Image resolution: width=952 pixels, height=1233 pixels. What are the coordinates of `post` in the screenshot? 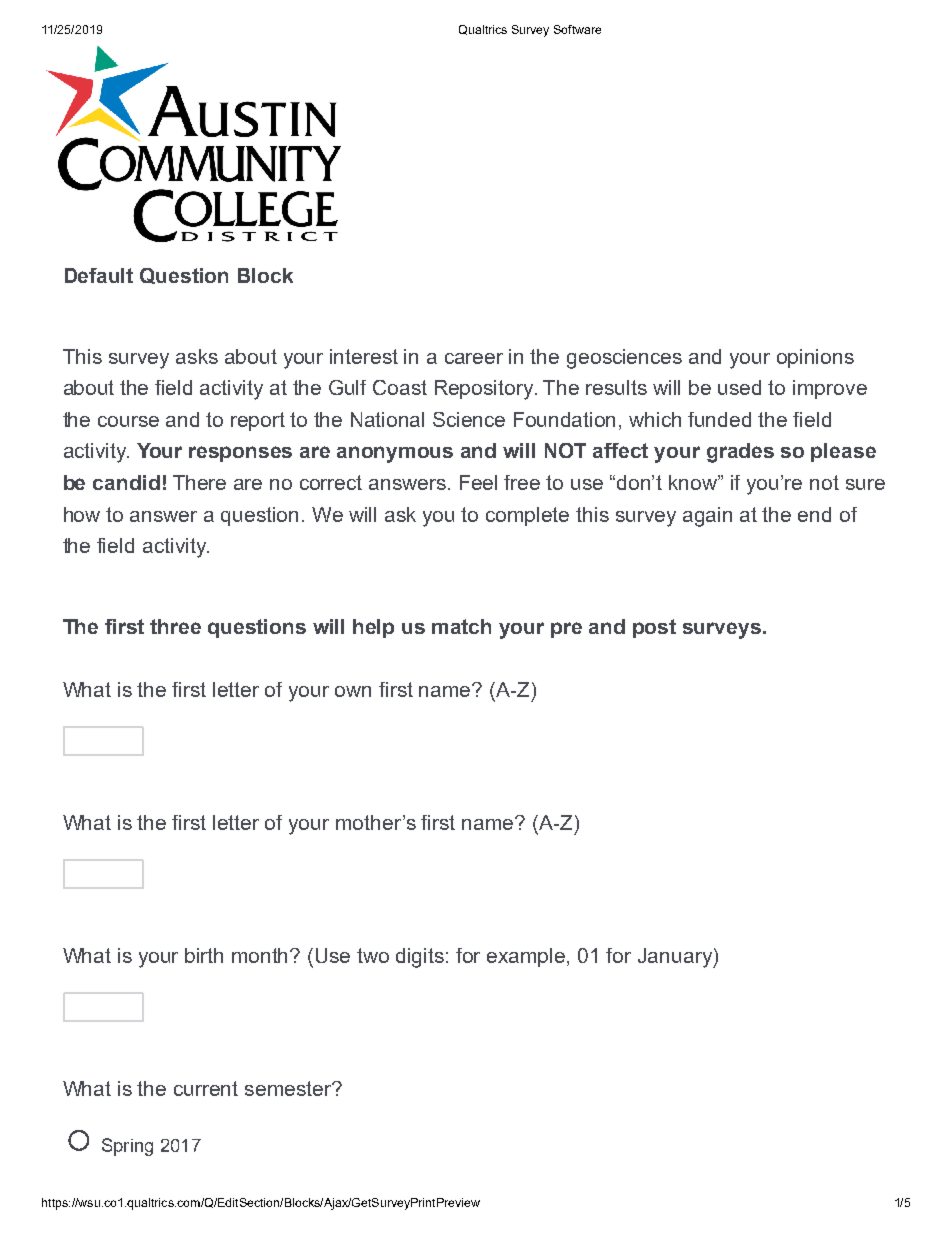 It's located at (654, 628).
